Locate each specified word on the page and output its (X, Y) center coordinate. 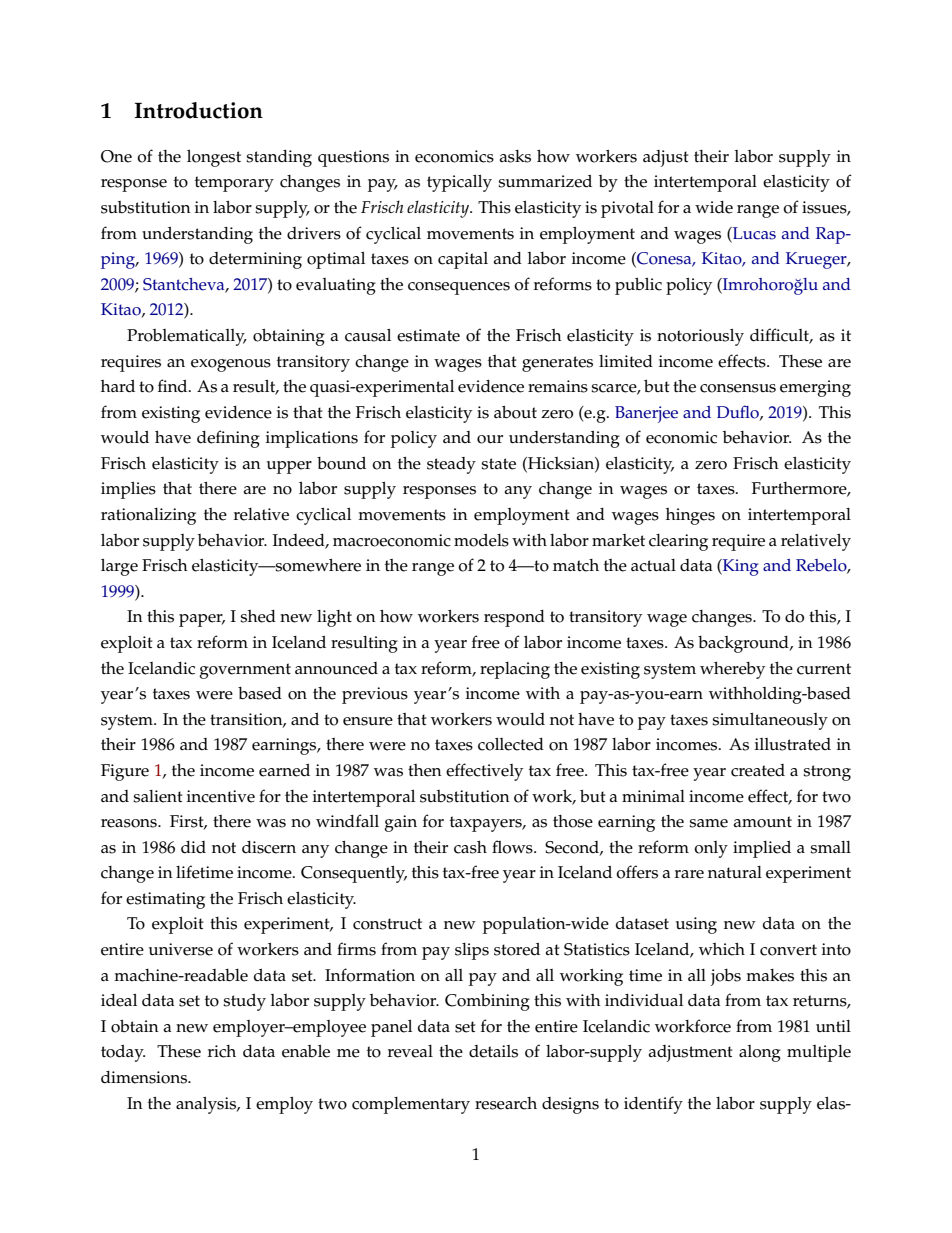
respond (514, 618)
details (493, 1051)
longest (214, 158)
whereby (732, 670)
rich (222, 1051)
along (760, 1053)
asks (515, 156)
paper (202, 620)
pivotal (627, 209)
